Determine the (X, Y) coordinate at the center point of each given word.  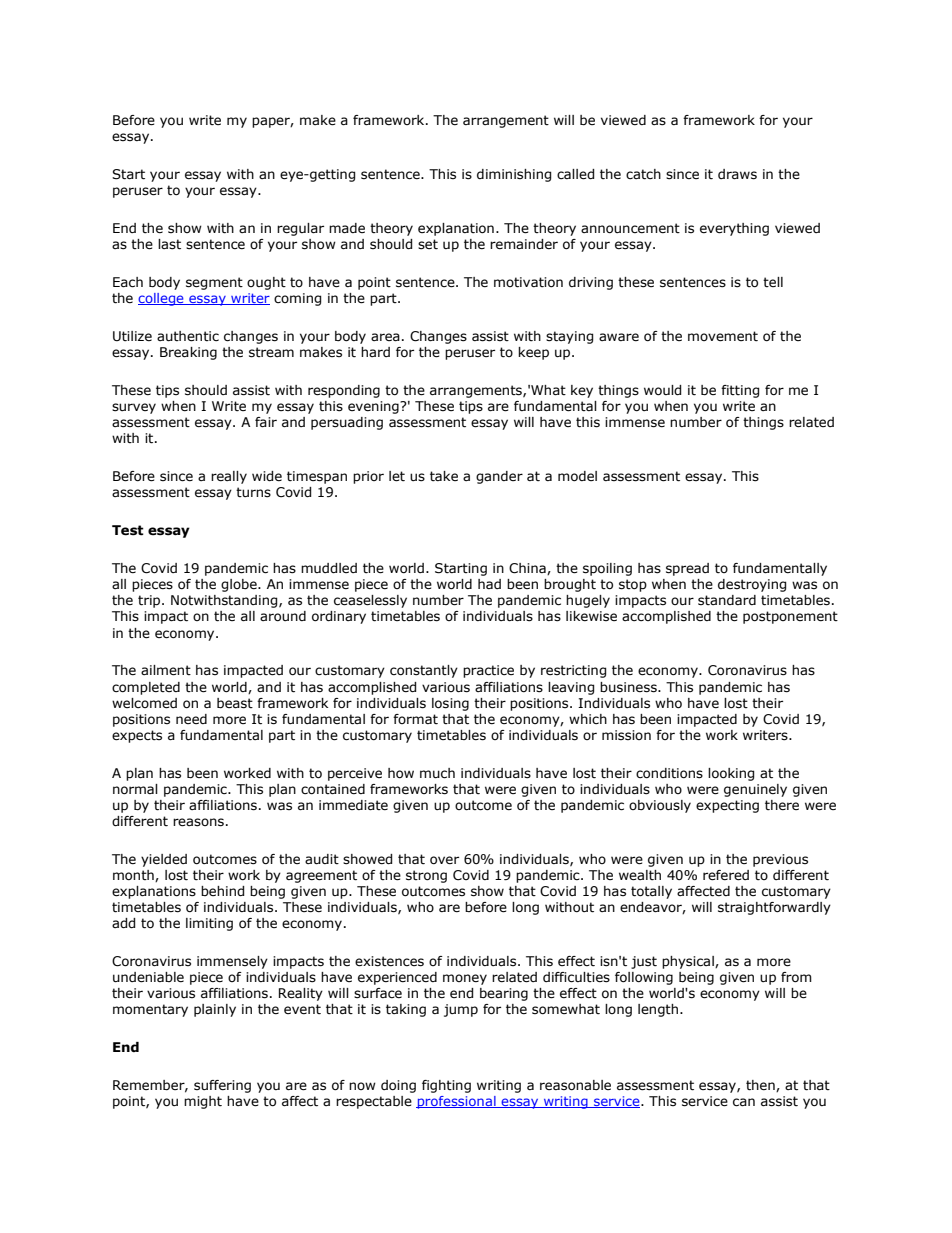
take (444, 476)
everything (734, 229)
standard (727, 600)
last (169, 244)
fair (266, 422)
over (444, 860)
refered (726, 875)
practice (488, 671)
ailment (166, 670)
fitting (740, 391)
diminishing (514, 175)
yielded (164, 860)
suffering (222, 1086)
